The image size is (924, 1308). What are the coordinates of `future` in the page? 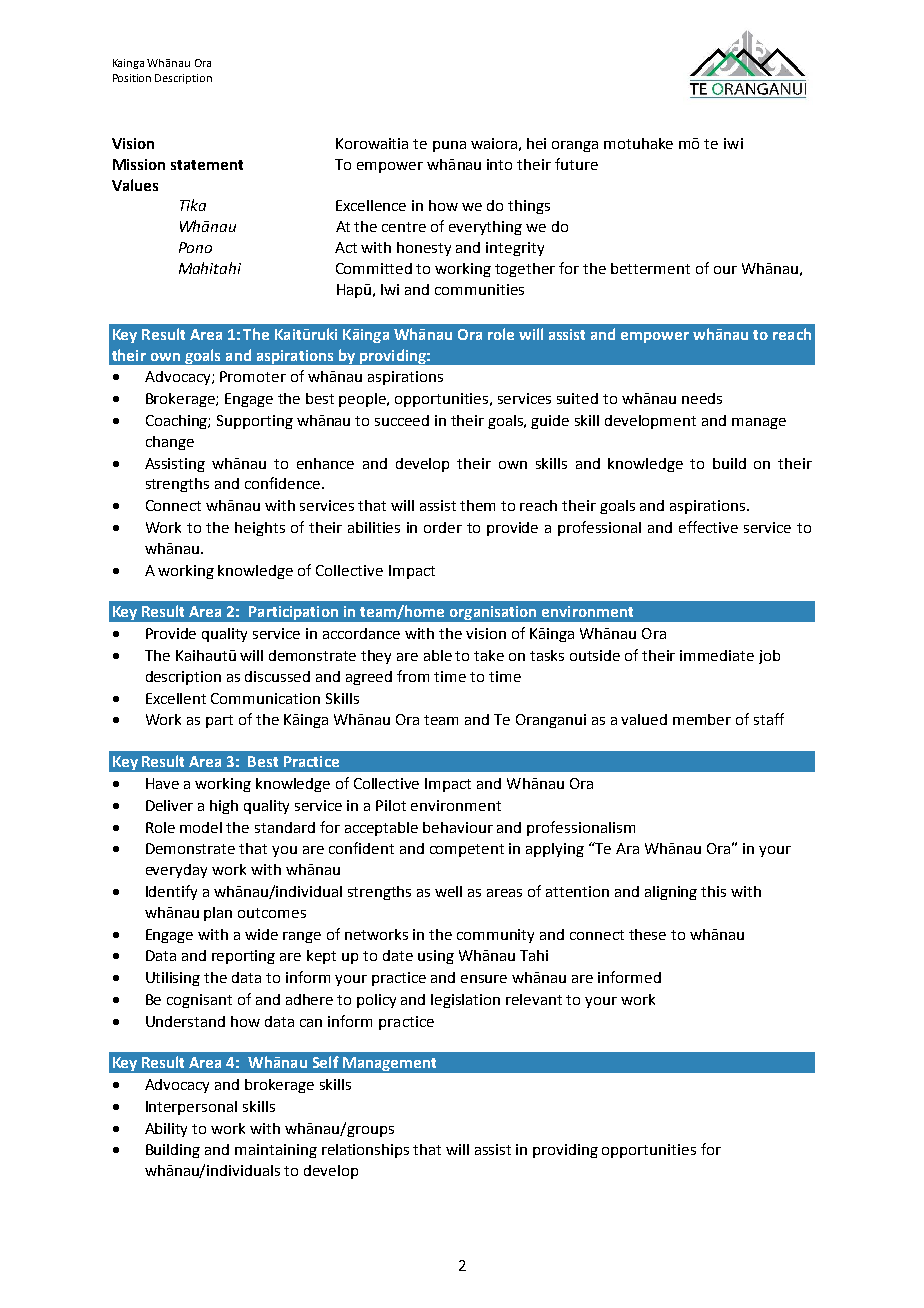 It's located at (576, 164).
